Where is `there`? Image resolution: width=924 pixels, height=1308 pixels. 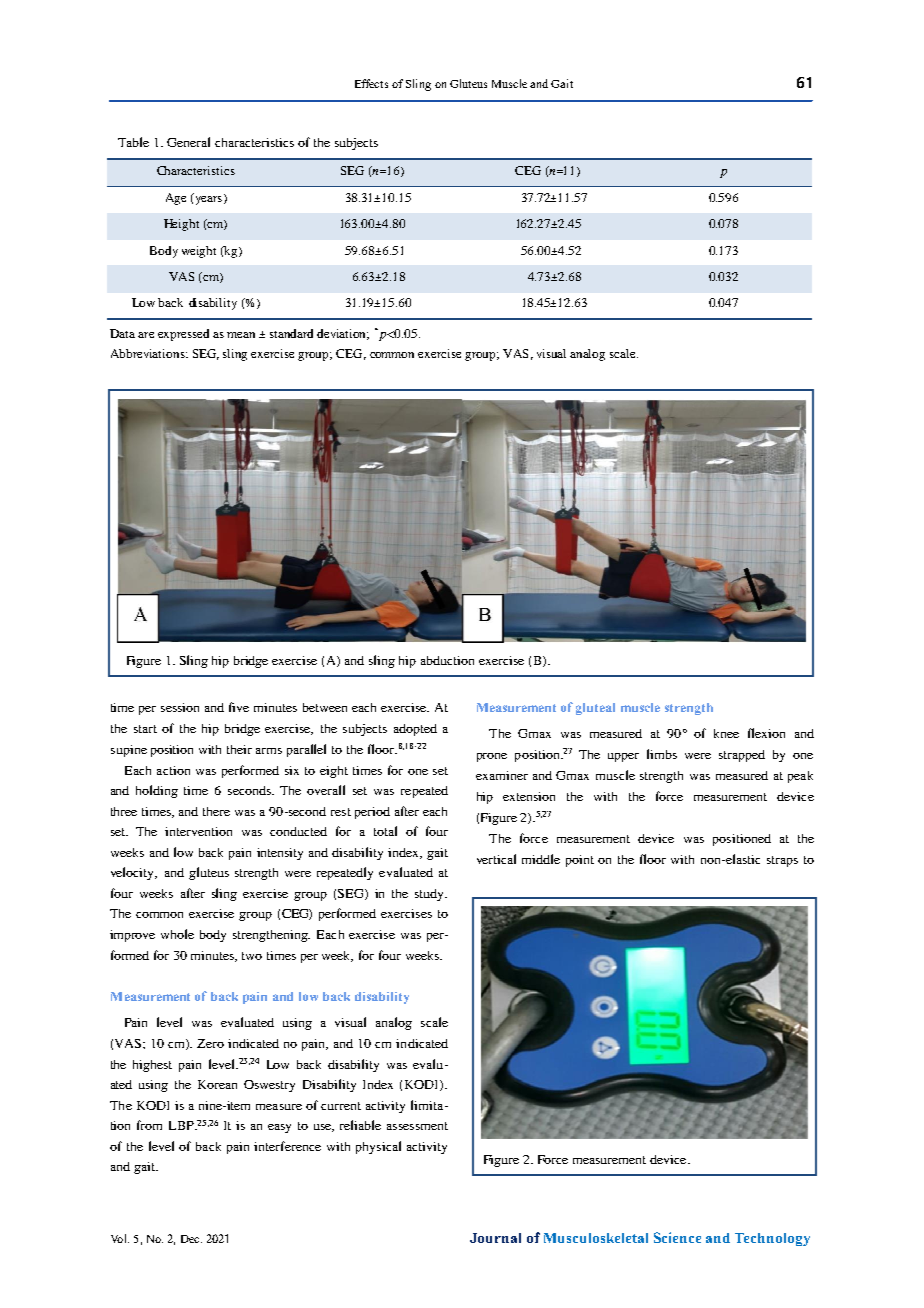 there is located at coordinates (216, 811).
